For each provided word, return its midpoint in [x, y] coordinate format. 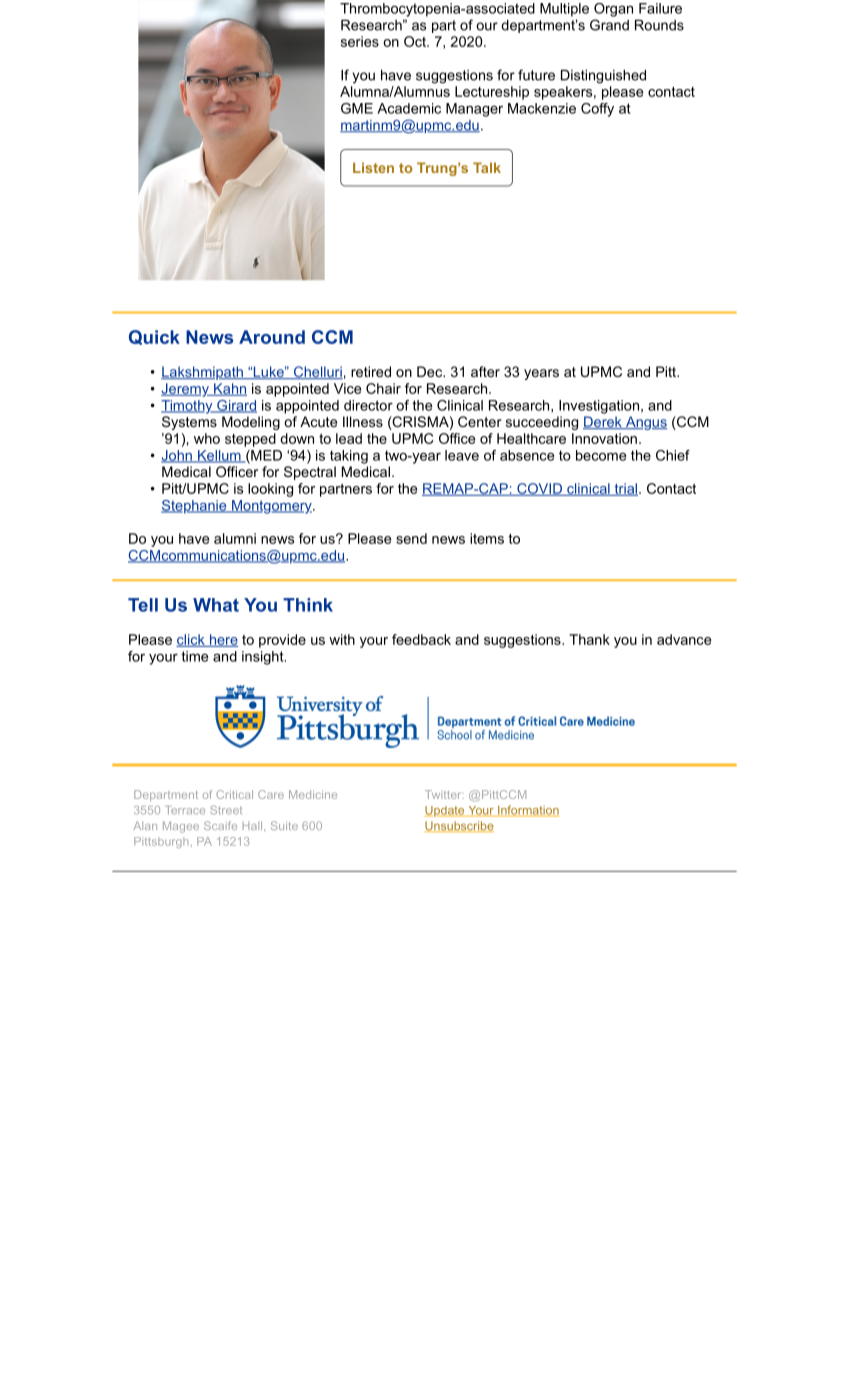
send [411, 538]
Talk [487, 167]
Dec [430, 371]
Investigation [599, 407]
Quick [154, 337]
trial [625, 489]
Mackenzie [542, 108]
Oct [416, 41]
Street [226, 810]
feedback [421, 639]
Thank [589, 639]
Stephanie [195, 507]
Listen [373, 167]
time [195, 656]
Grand [609, 25]
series [360, 41]
